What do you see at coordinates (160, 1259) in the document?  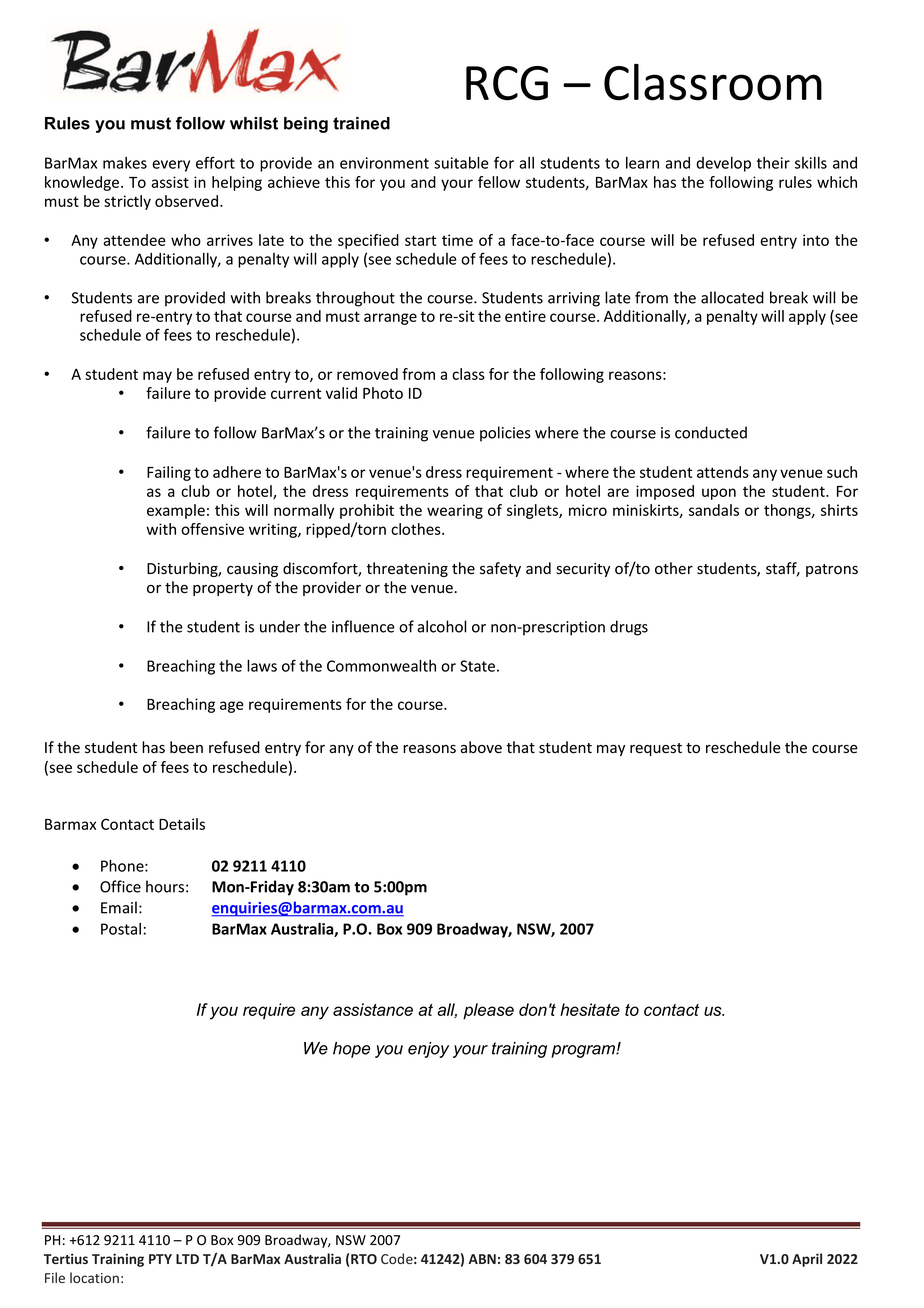 I see `PTY` at bounding box center [160, 1259].
